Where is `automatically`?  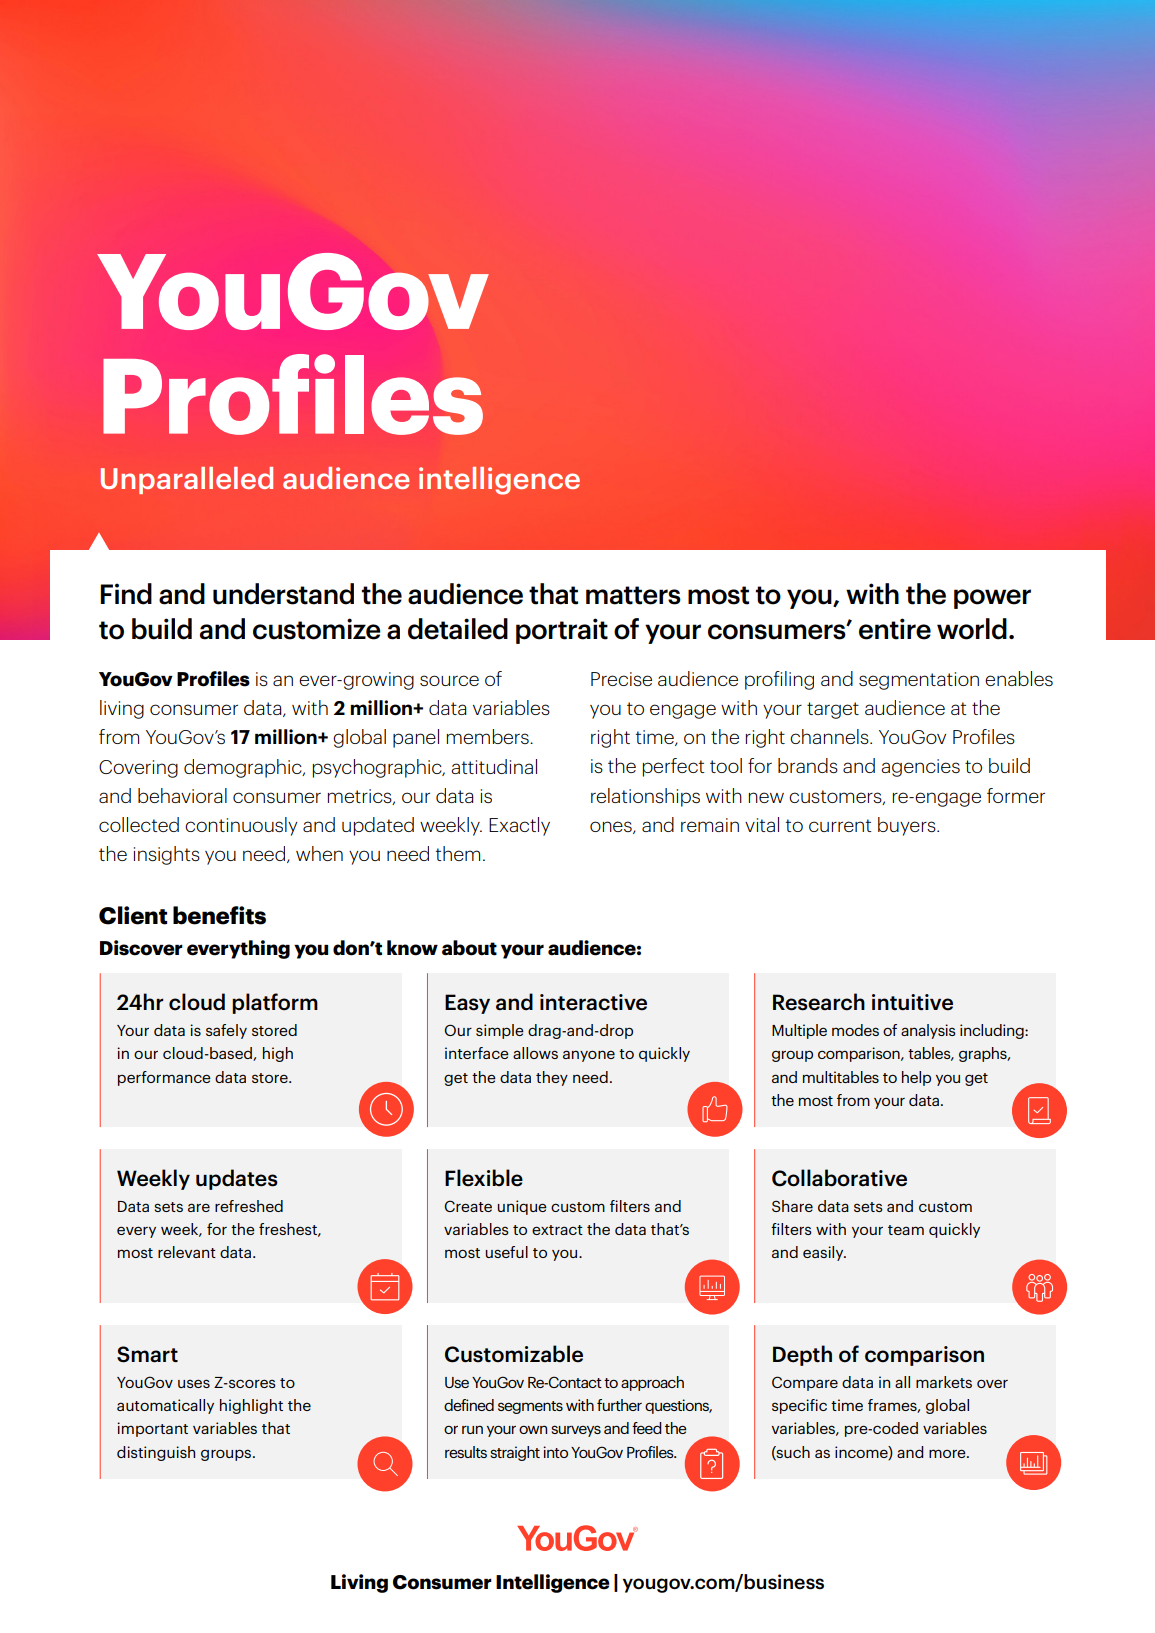 automatically is located at coordinates (165, 1406).
